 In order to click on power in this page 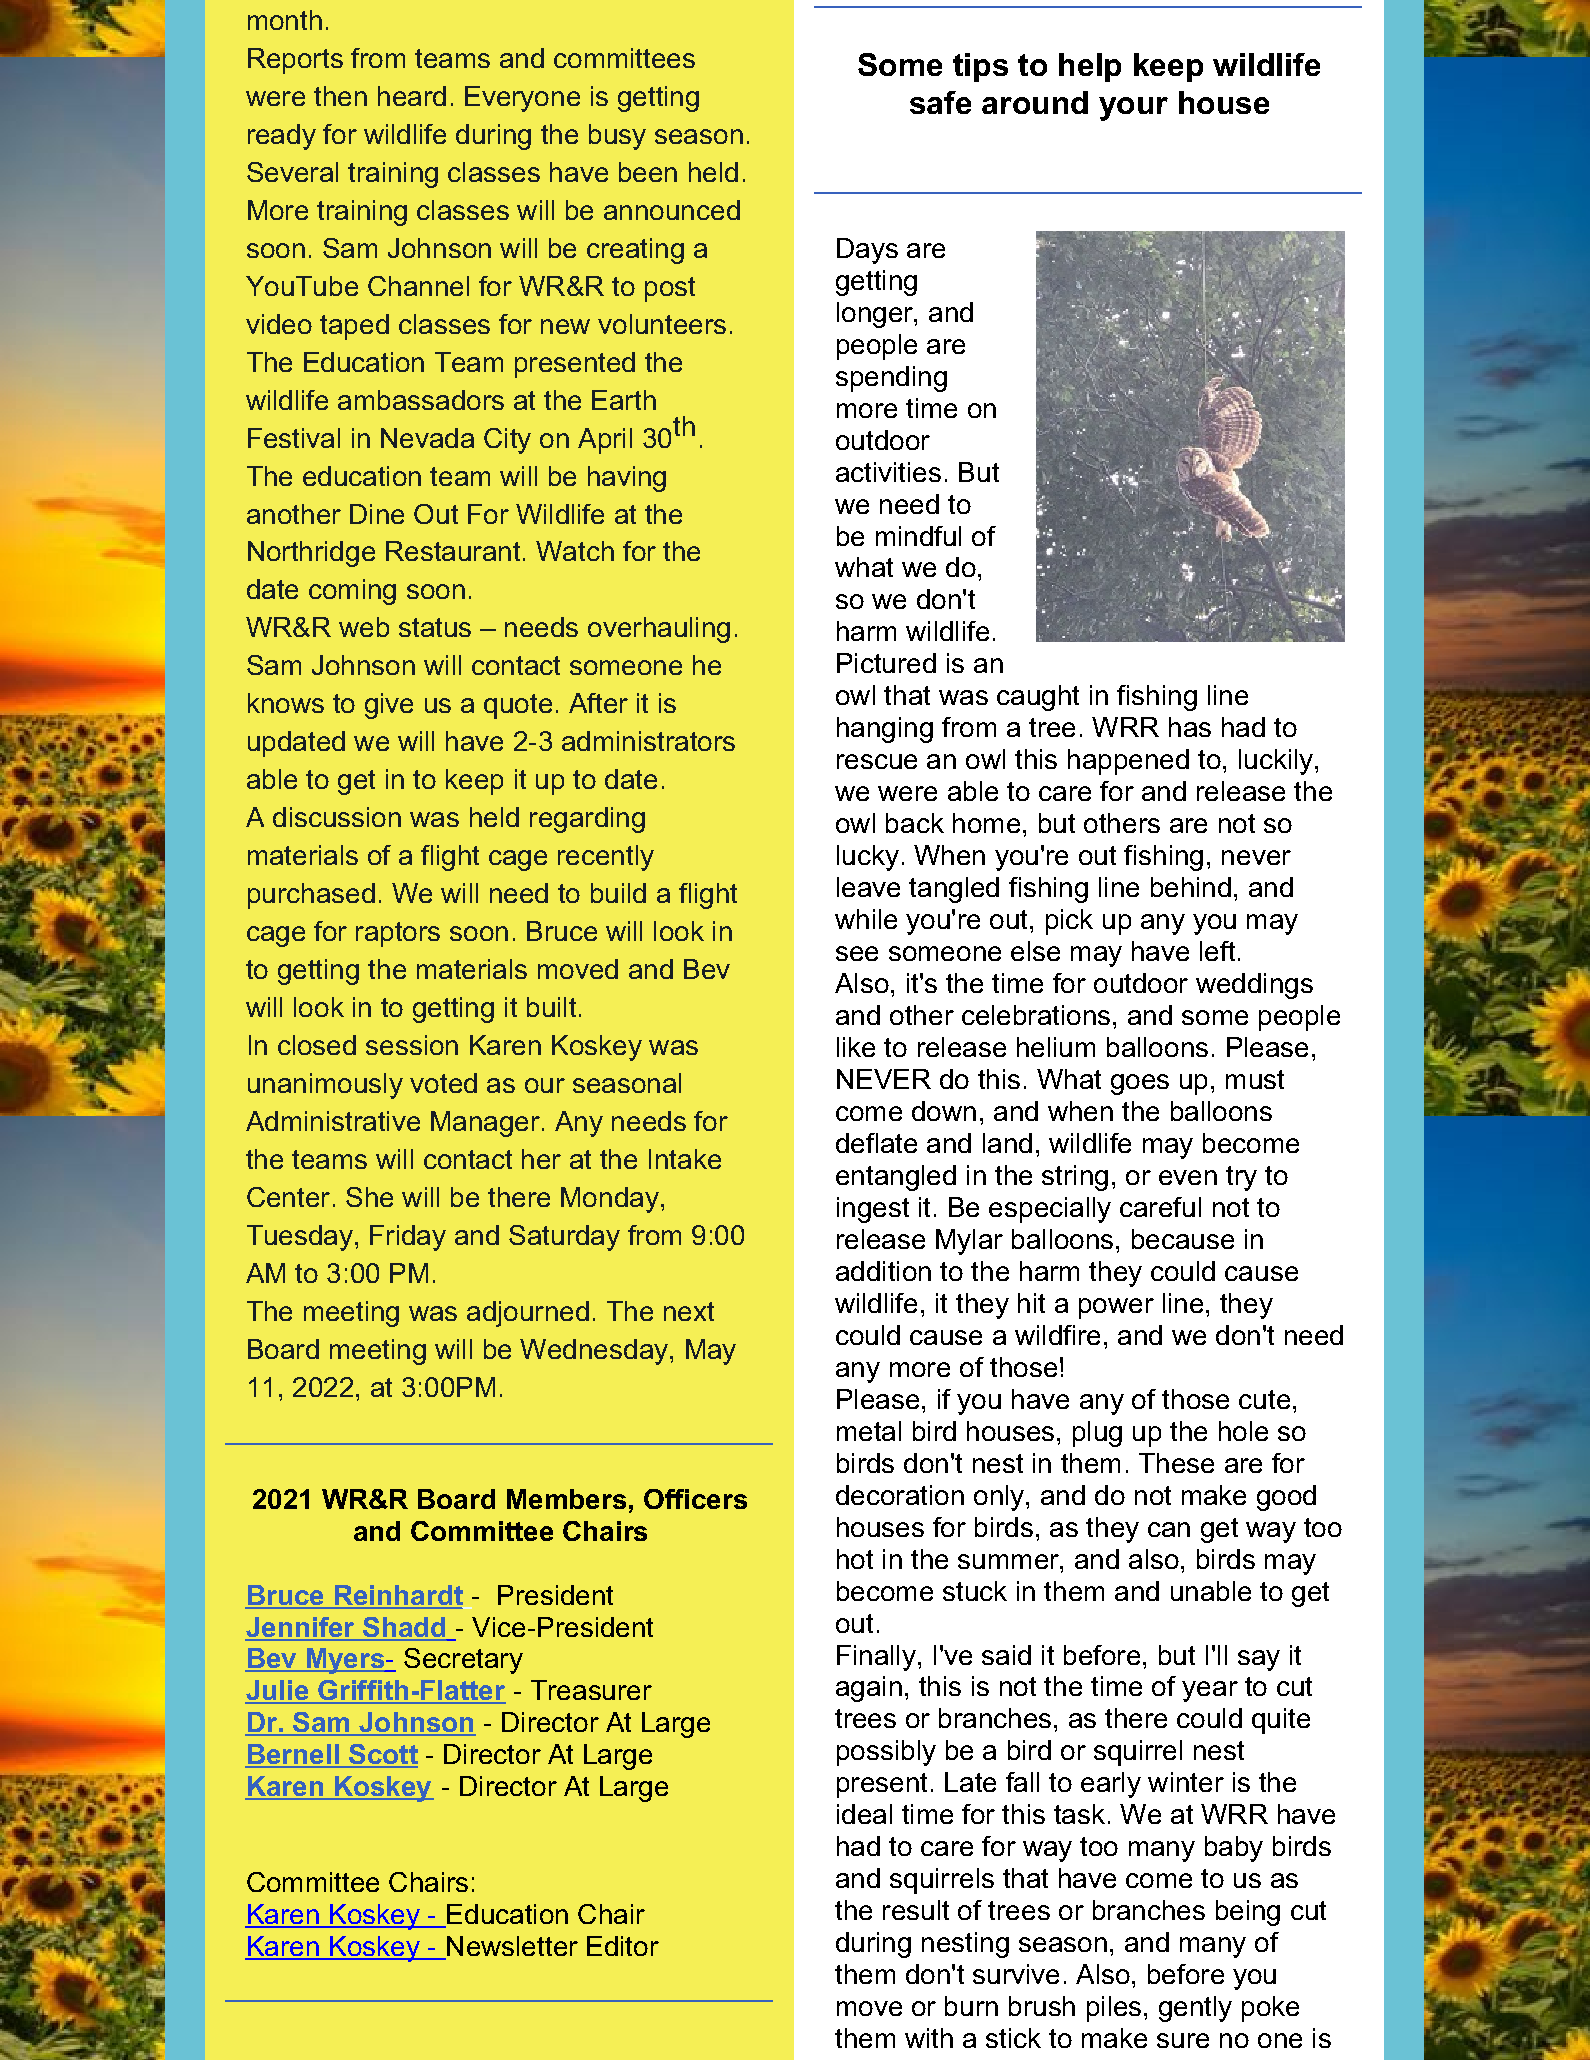, I will do `click(1116, 1308)`.
